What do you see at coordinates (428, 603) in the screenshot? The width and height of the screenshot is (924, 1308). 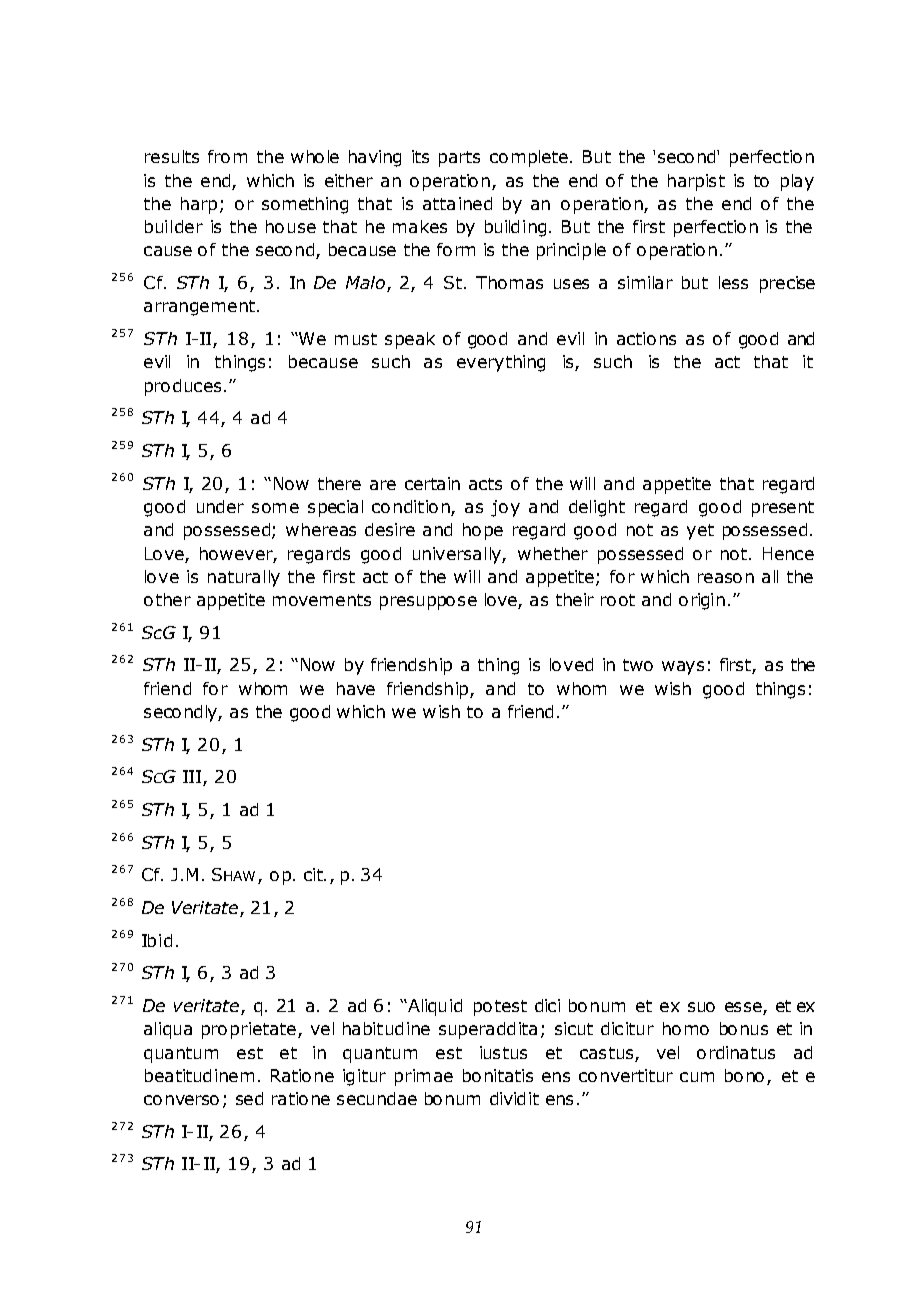 I see `presuppose` at bounding box center [428, 603].
